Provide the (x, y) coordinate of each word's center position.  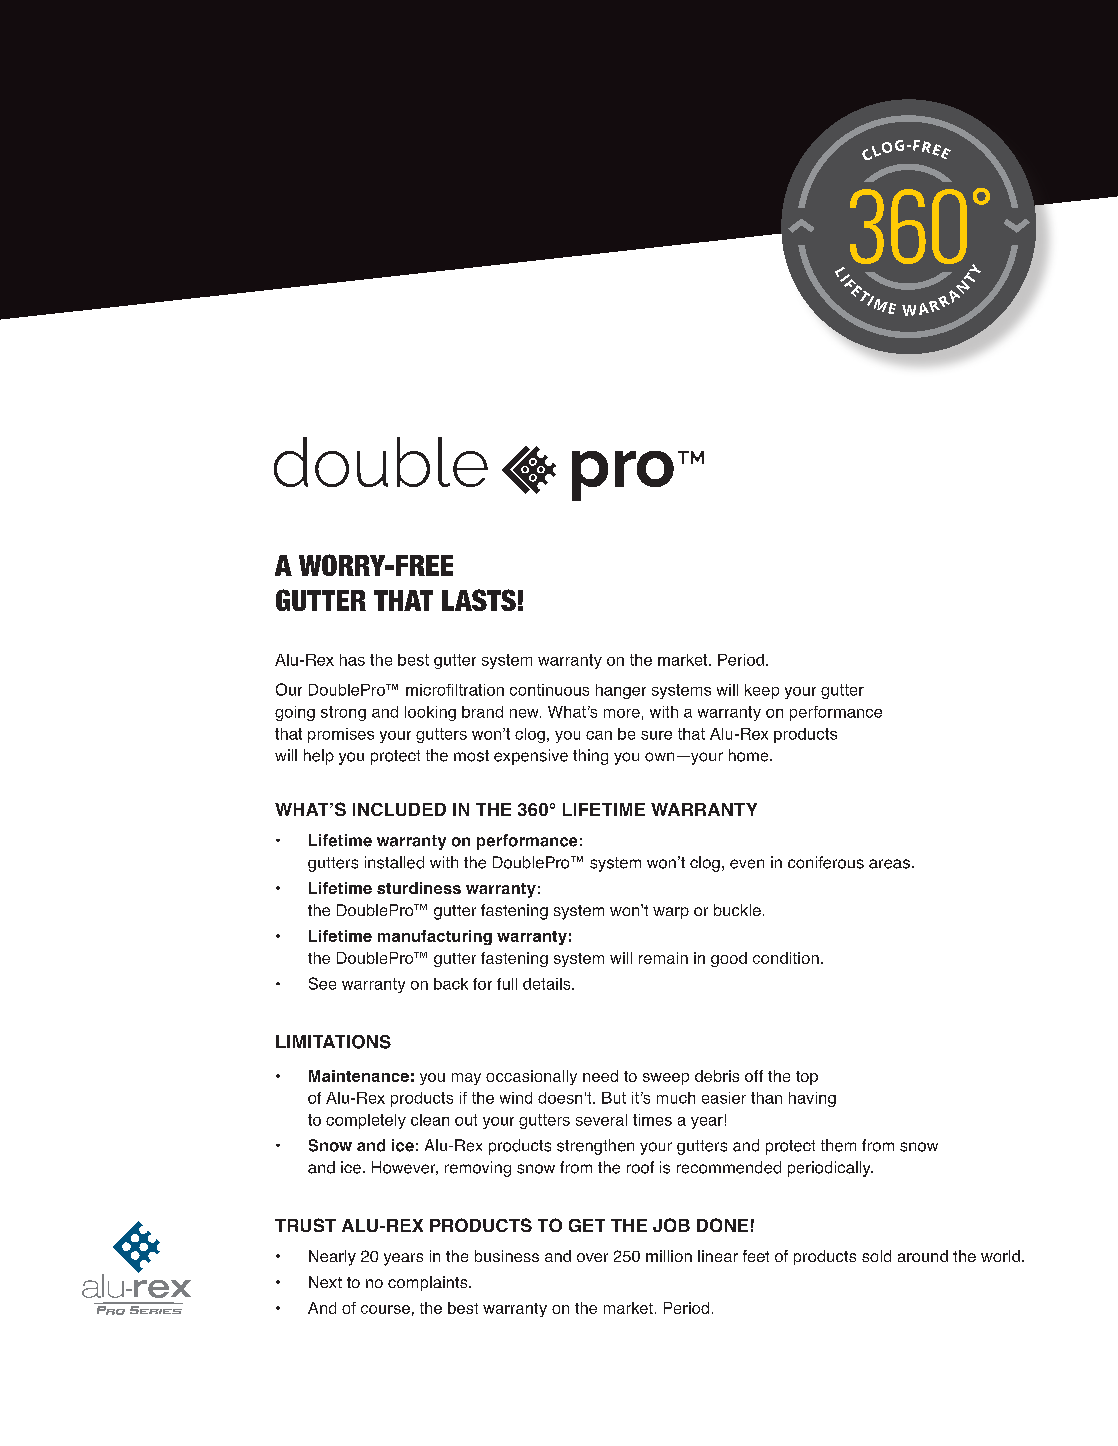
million (669, 1256)
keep (762, 691)
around (923, 1256)
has (352, 660)
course (385, 1309)
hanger (621, 691)
